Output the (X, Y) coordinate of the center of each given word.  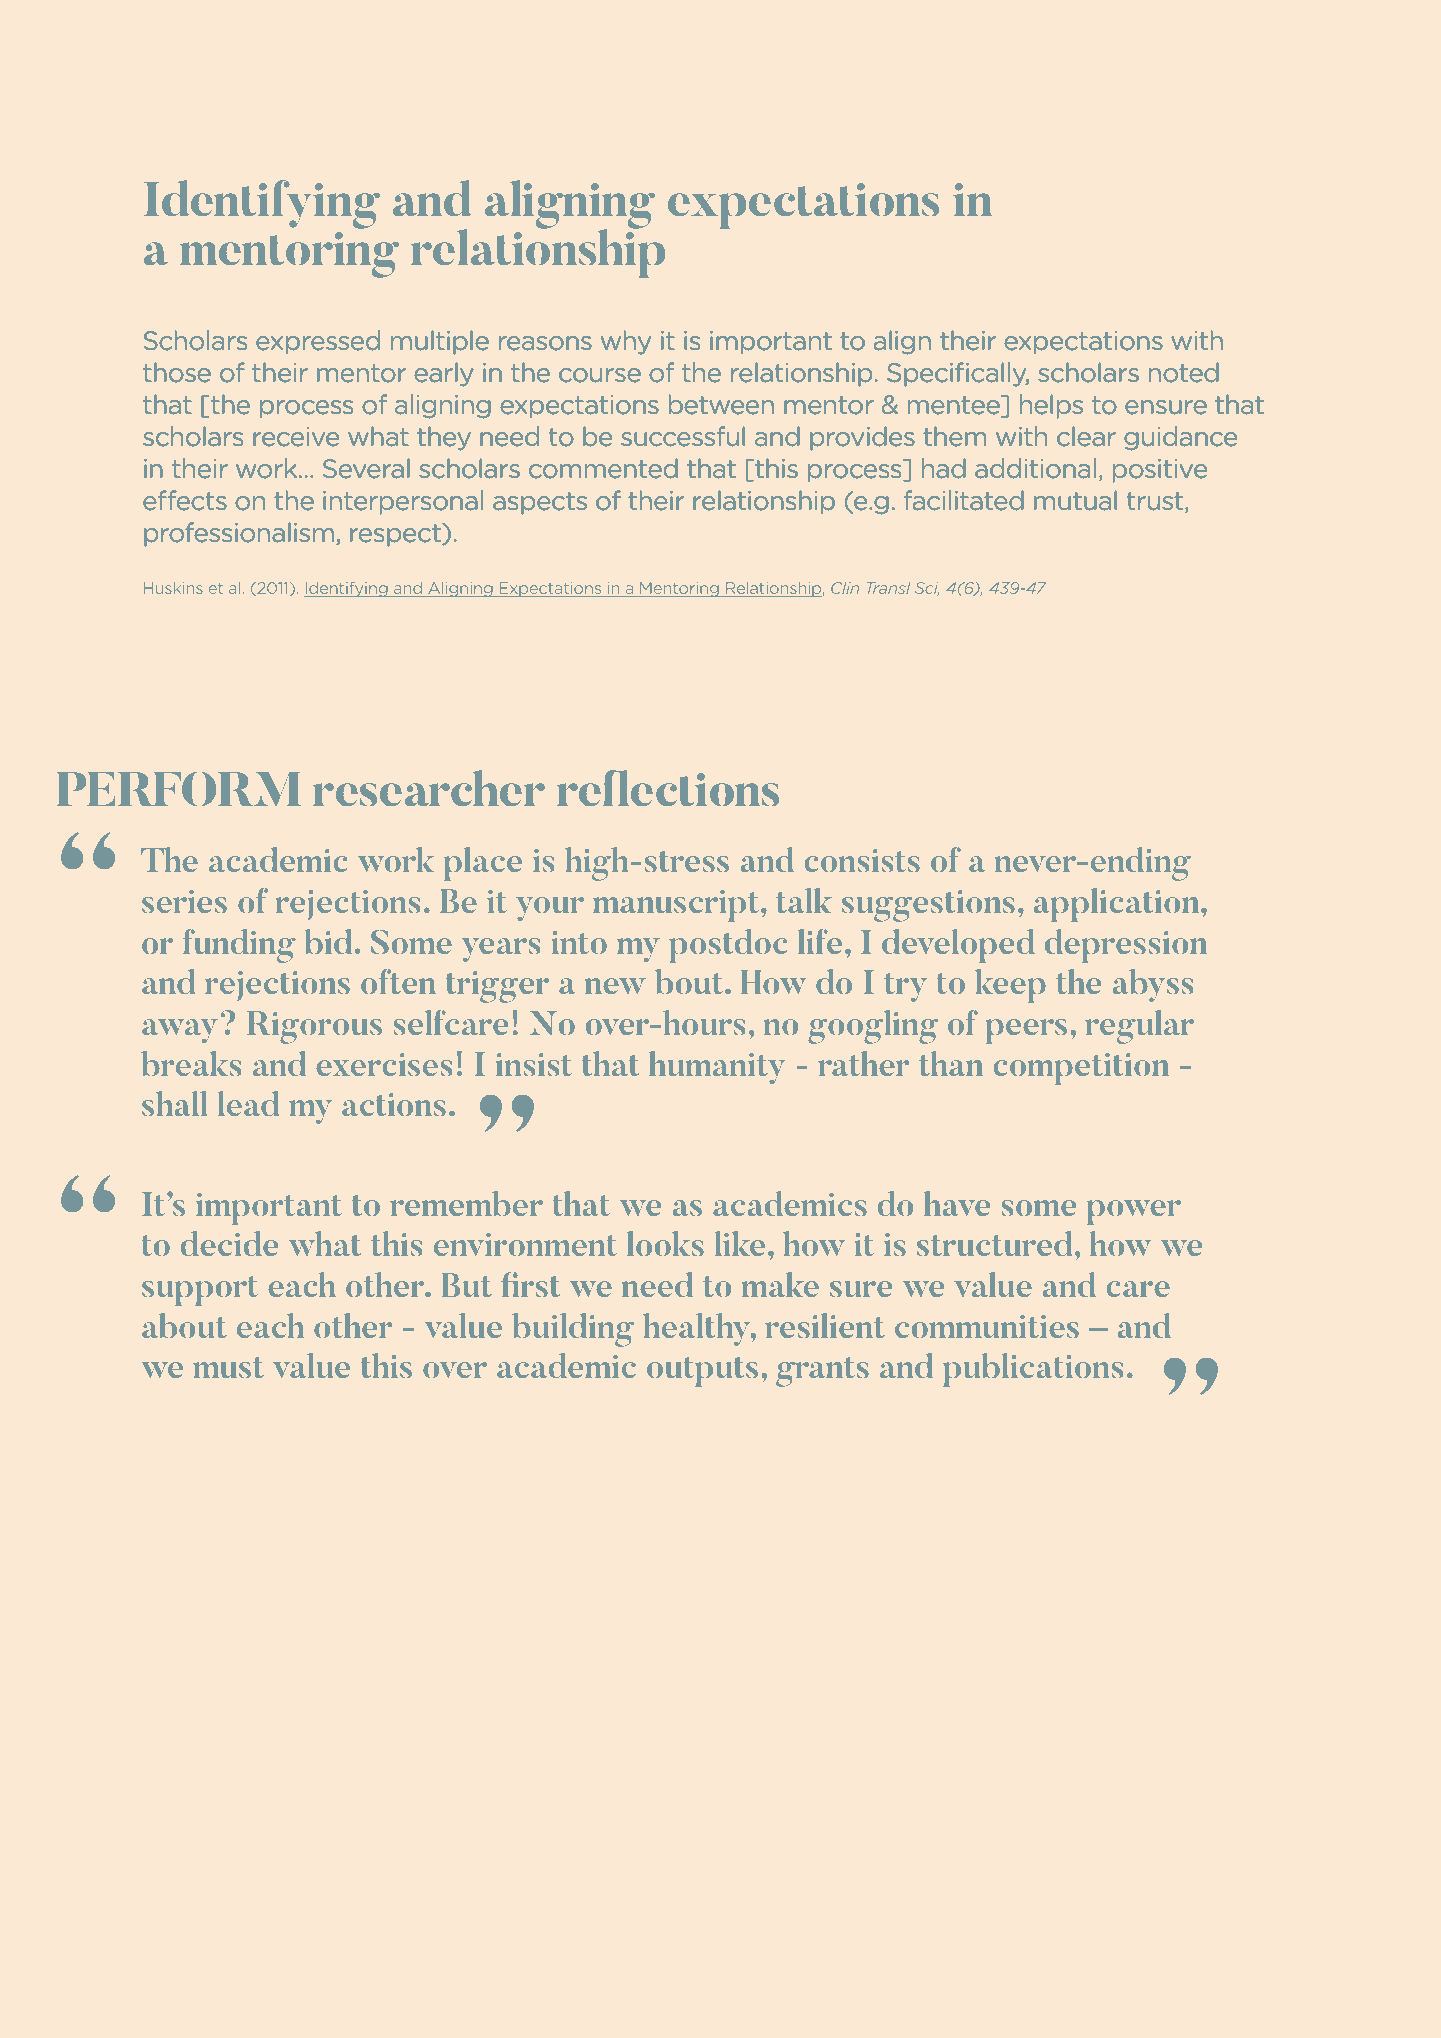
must (228, 1367)
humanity (717, 1067)
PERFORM (179, 789)
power (1134, 1212)
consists (862, 860)
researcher (429, 788)
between (721, 404)
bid (328, 941)
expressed (318, 342)
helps (1051, 406)
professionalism (239, 534)
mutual (1075, 500)
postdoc (728, 946)
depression (1126, 946)
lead (248, 1103)
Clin (845, 588)
